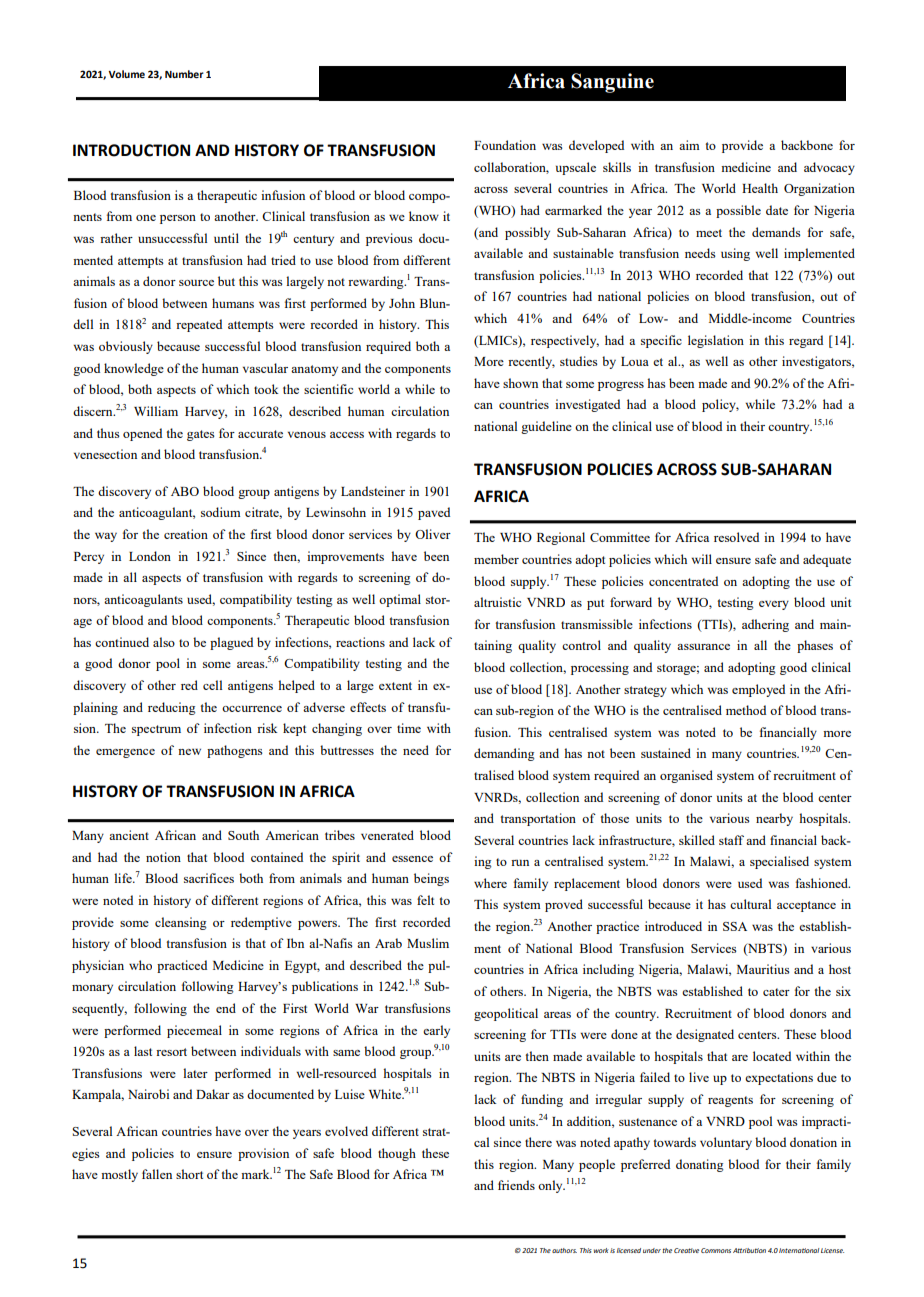 The height and width of the screenshot is (1297, 924). I want to click on aim, so click(689, 145).
